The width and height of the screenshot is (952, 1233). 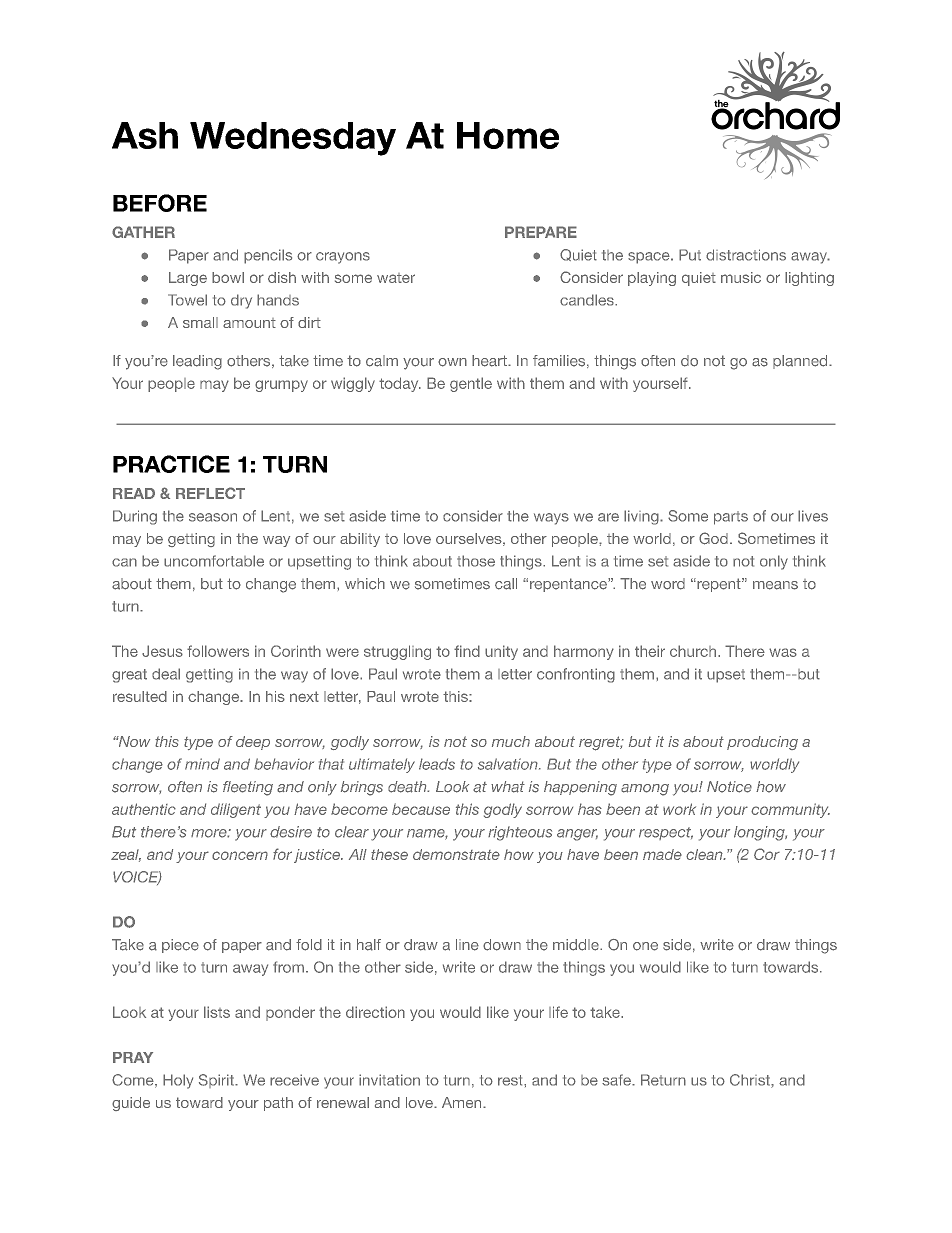 I want to click on BEFORE, so click(x=160, y=203).
